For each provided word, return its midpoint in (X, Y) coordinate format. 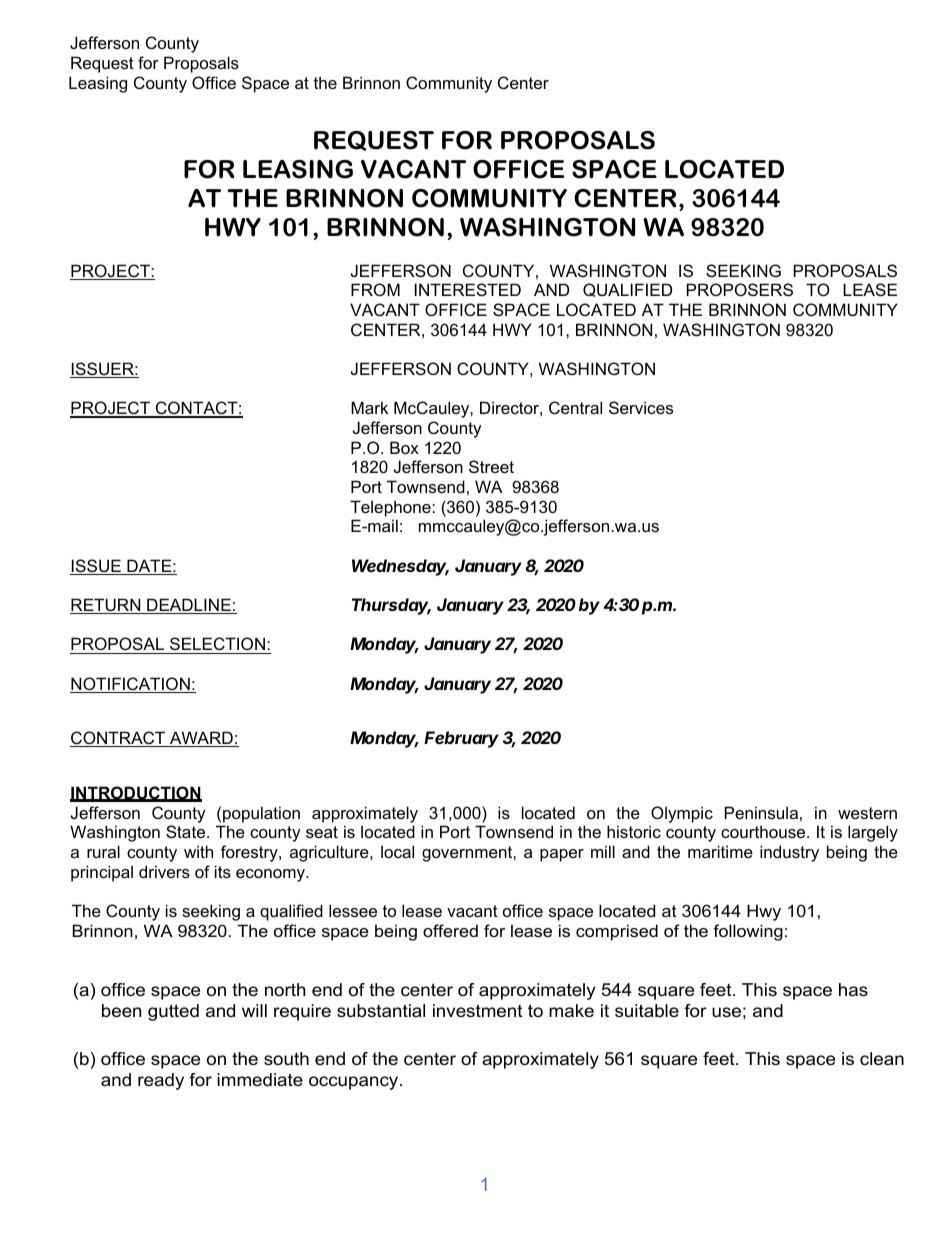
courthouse (764, 831)
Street (491, 466)
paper (562, 855)
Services (641, 407)
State (187, 831)
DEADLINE (189, 606)
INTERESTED (468, 289)
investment (478, 1011)
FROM (375, 289)
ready (161, 1081)
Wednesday (400, 567)
